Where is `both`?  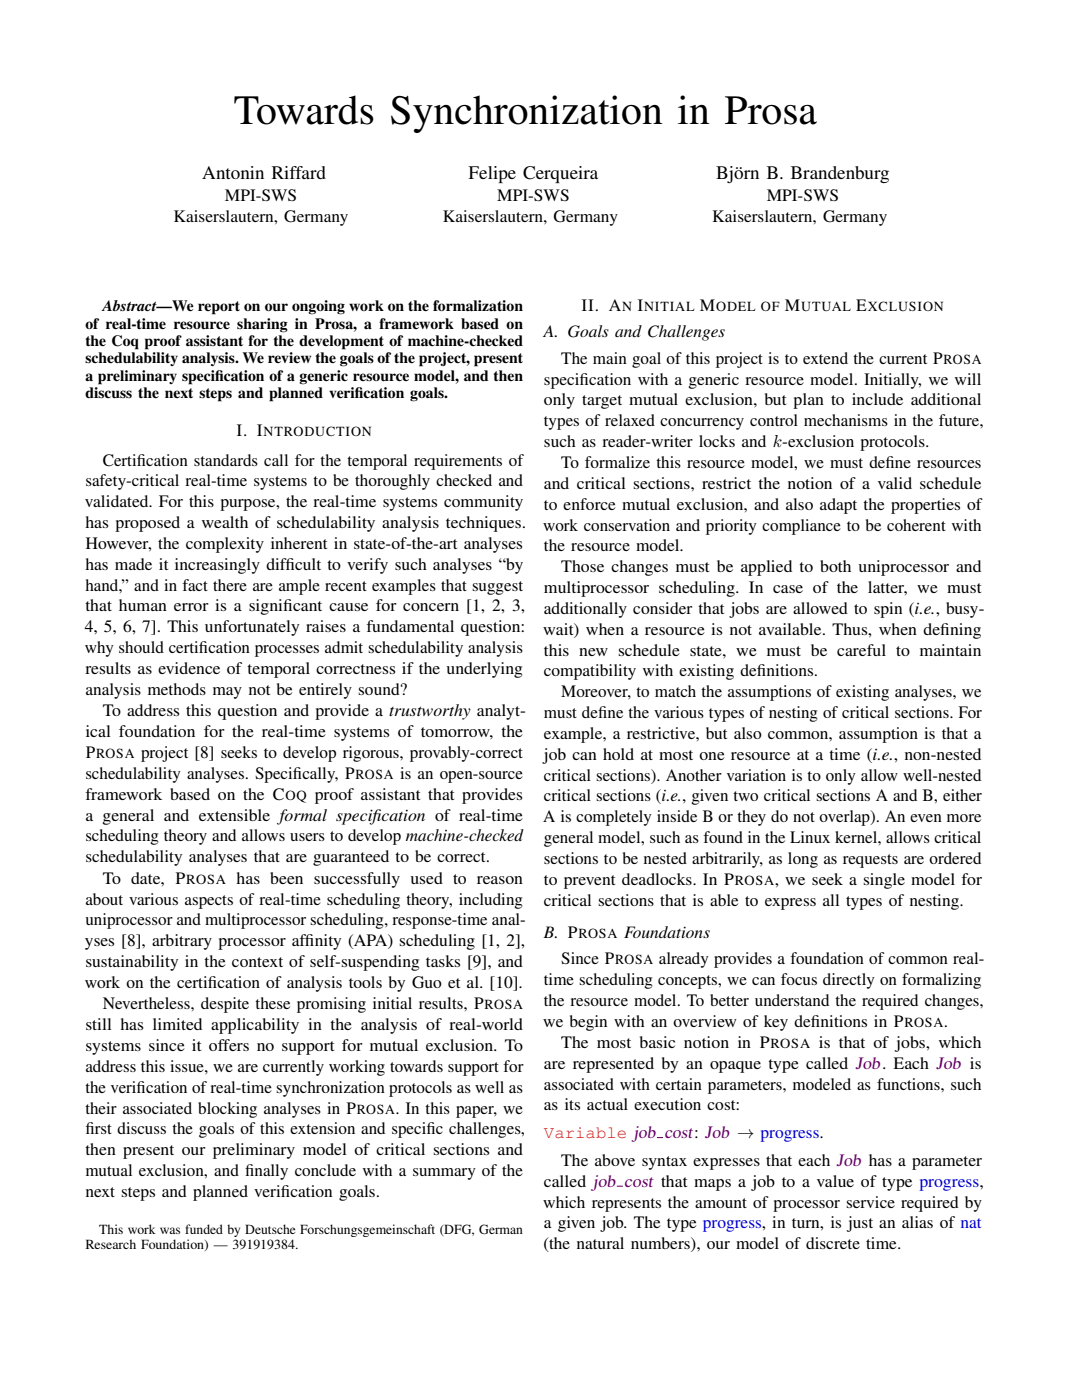 both is located at coordinates (835, 566).
